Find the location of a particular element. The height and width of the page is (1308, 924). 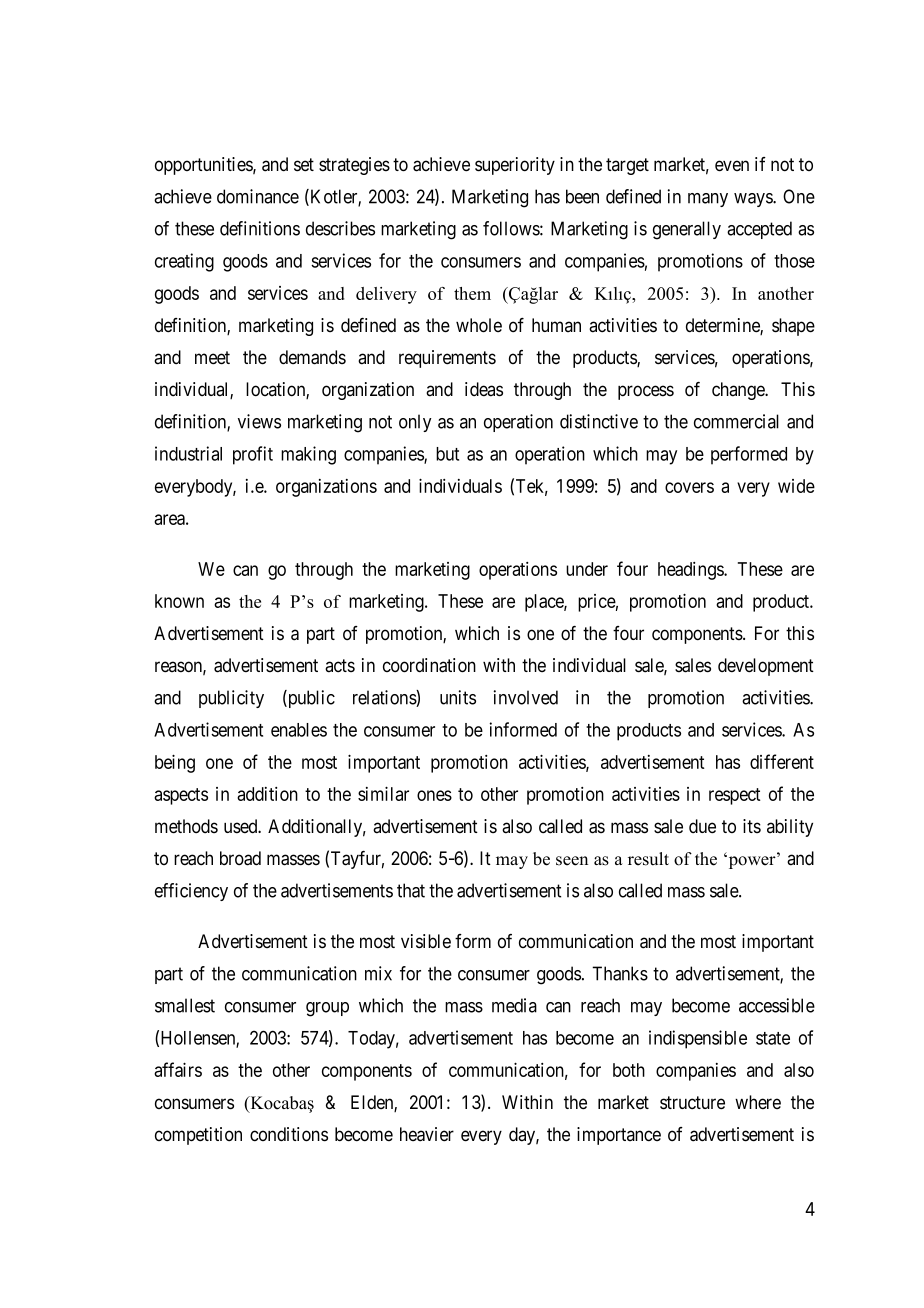

dominance is located at coordinates (258, 196).
